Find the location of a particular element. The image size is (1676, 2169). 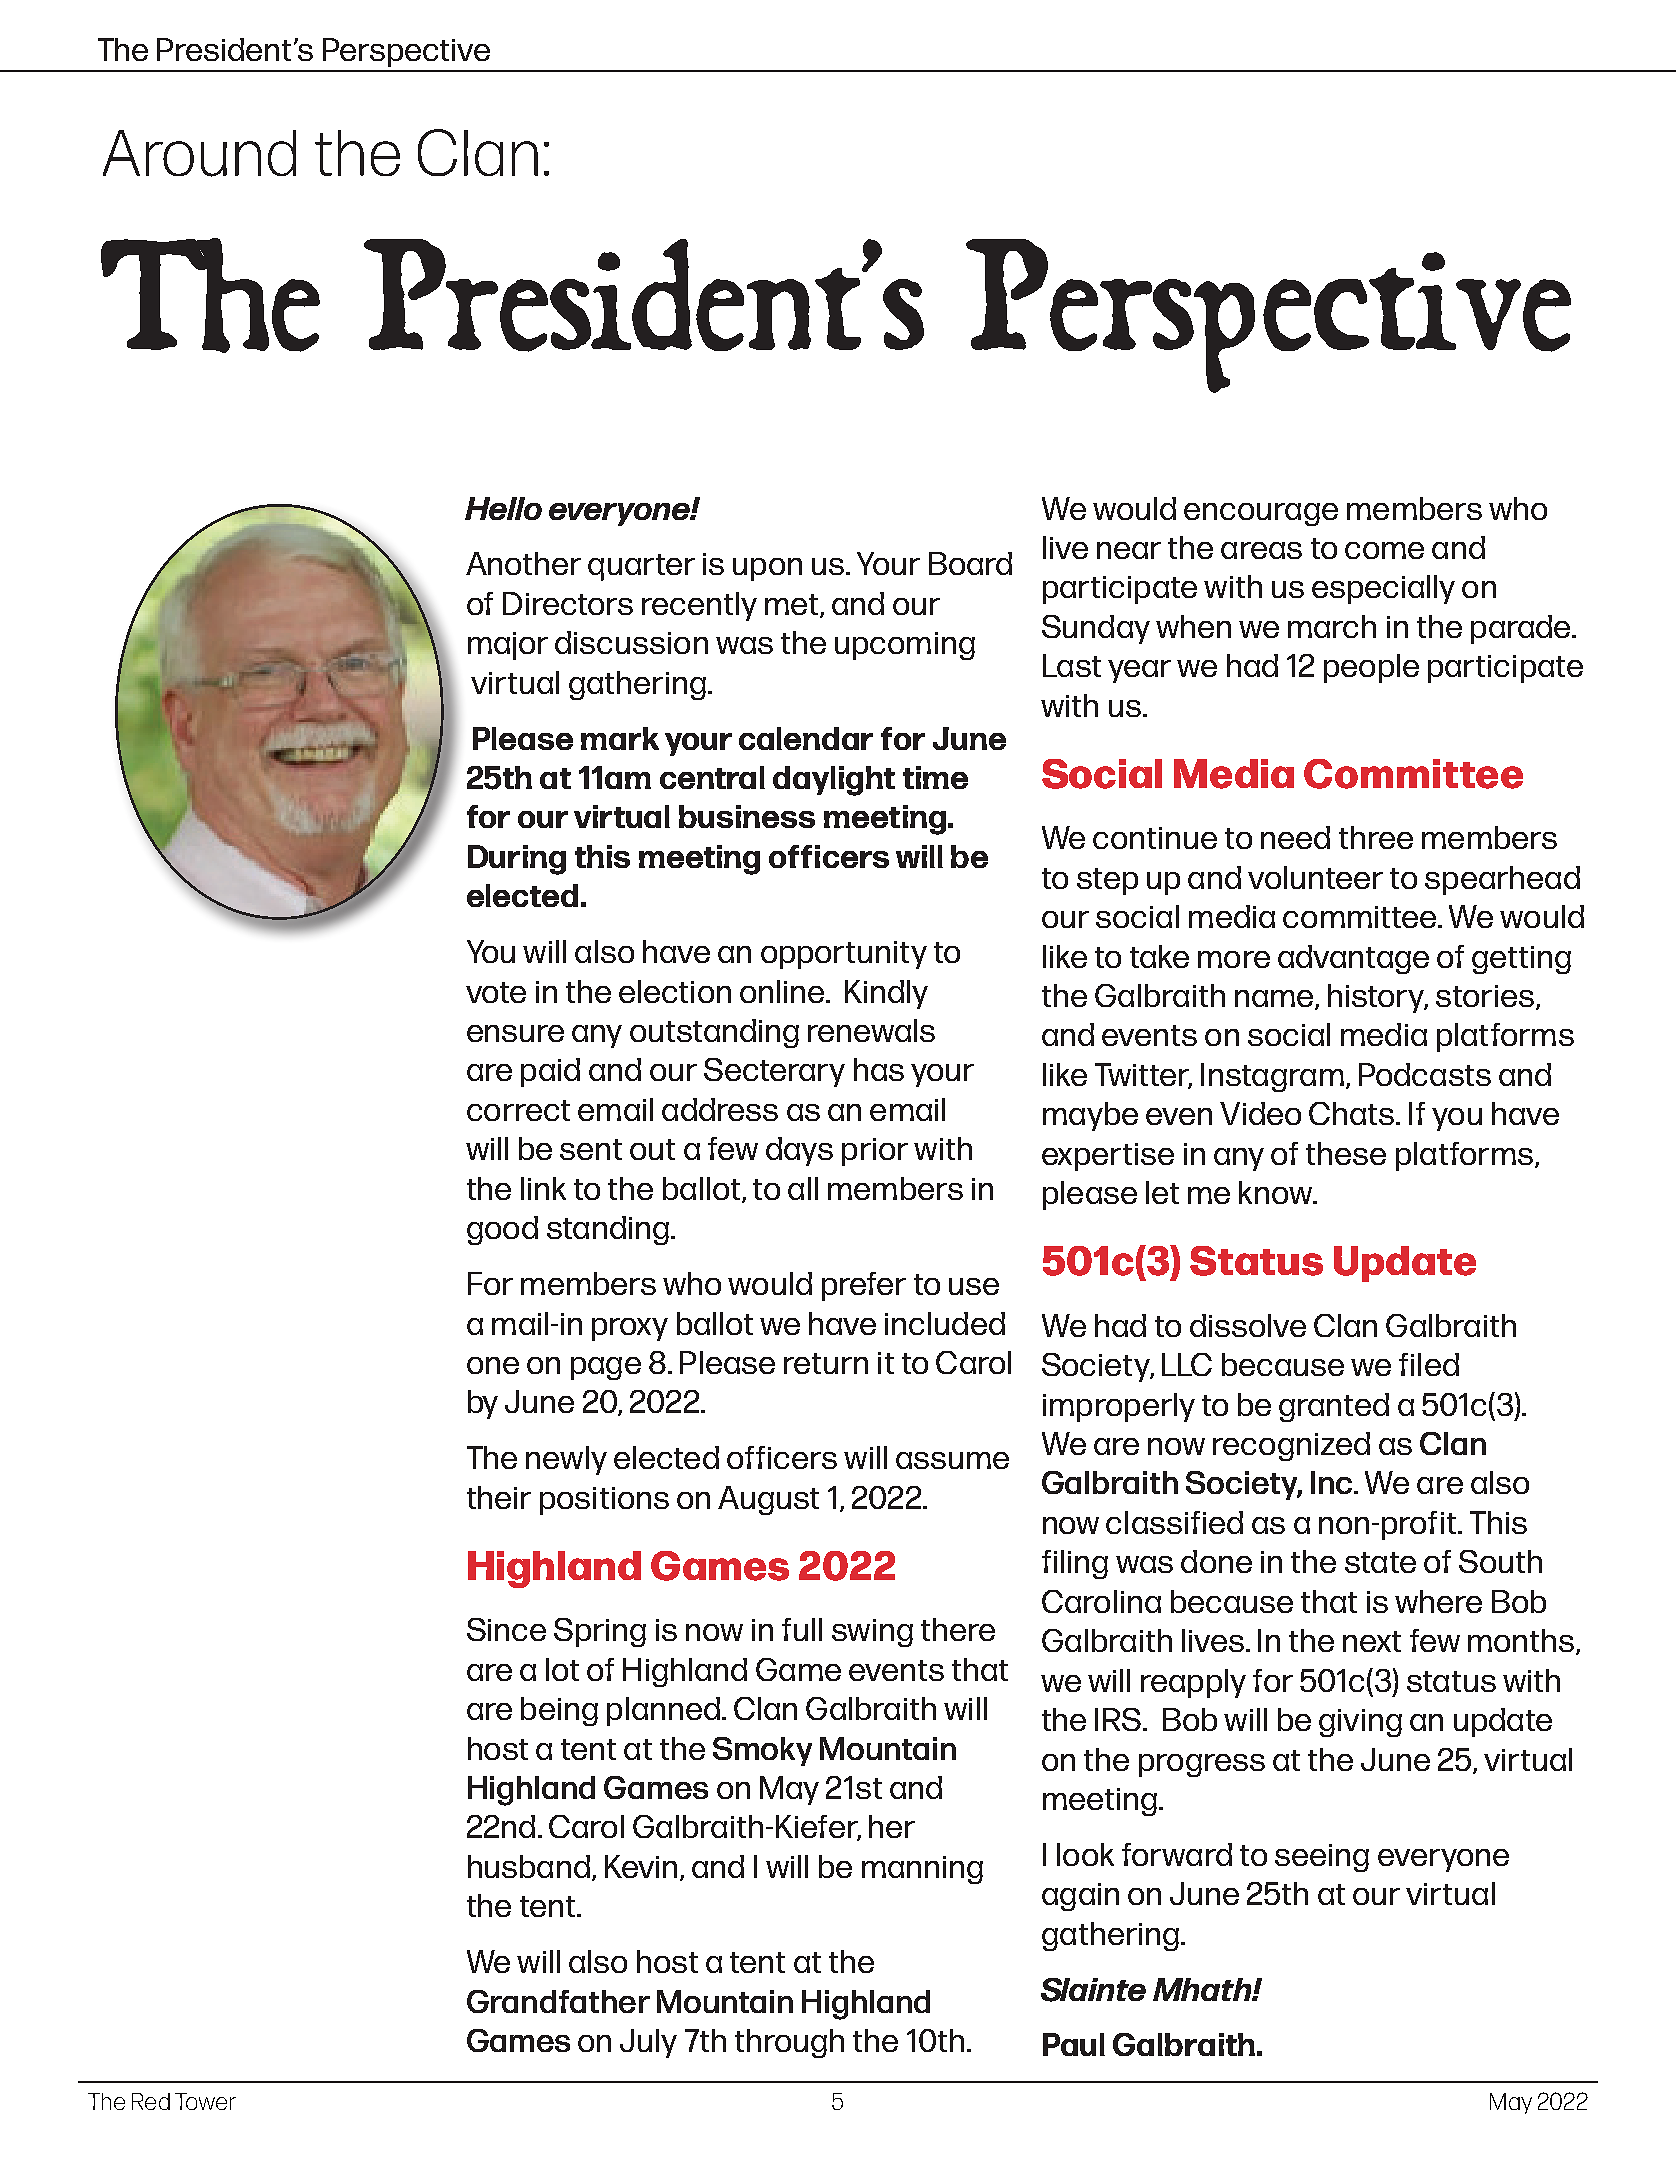

upon is located at coordinates (767, 569).
